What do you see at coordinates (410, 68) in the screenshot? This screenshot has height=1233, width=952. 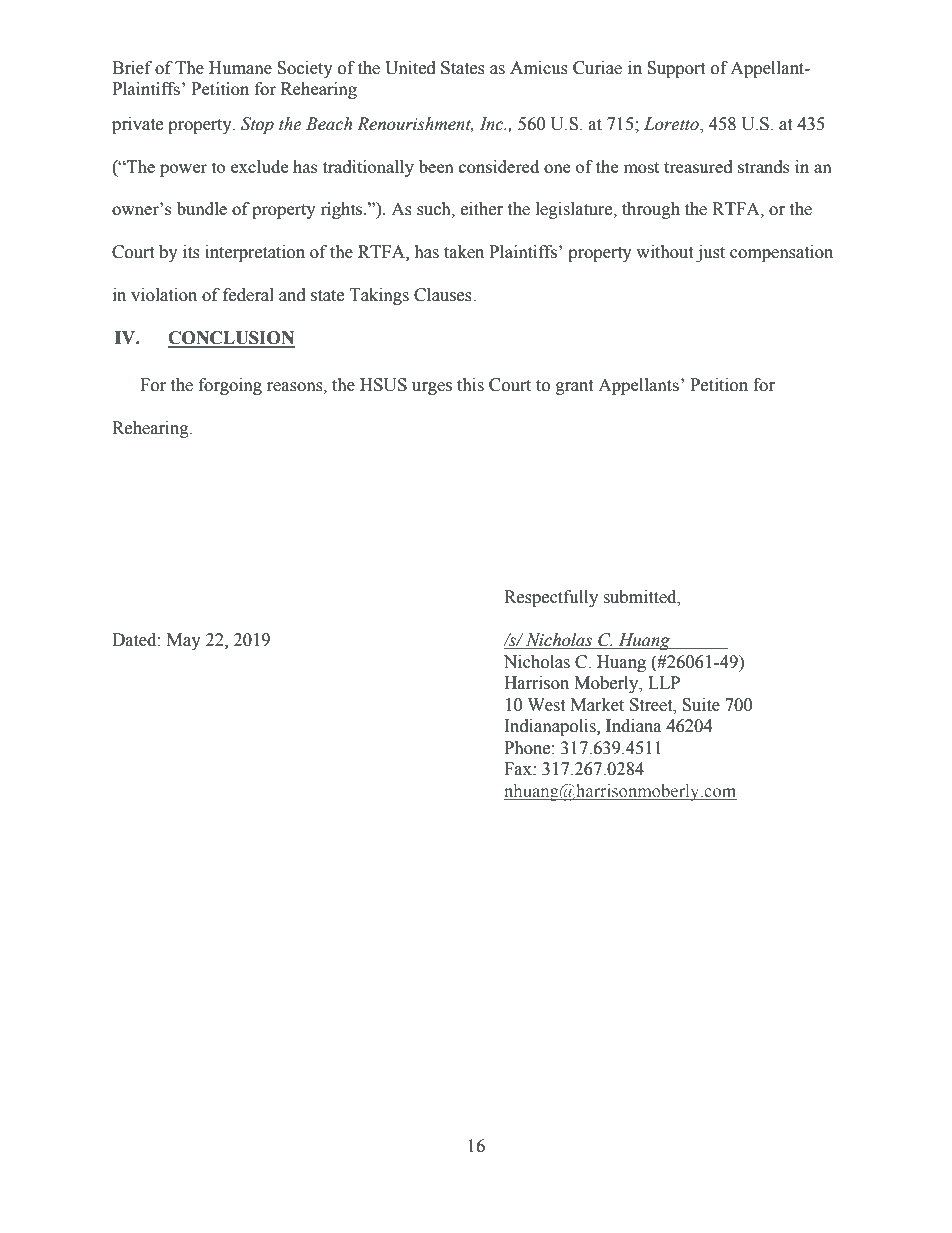 I see `United` at bounding box center [410, 68].
